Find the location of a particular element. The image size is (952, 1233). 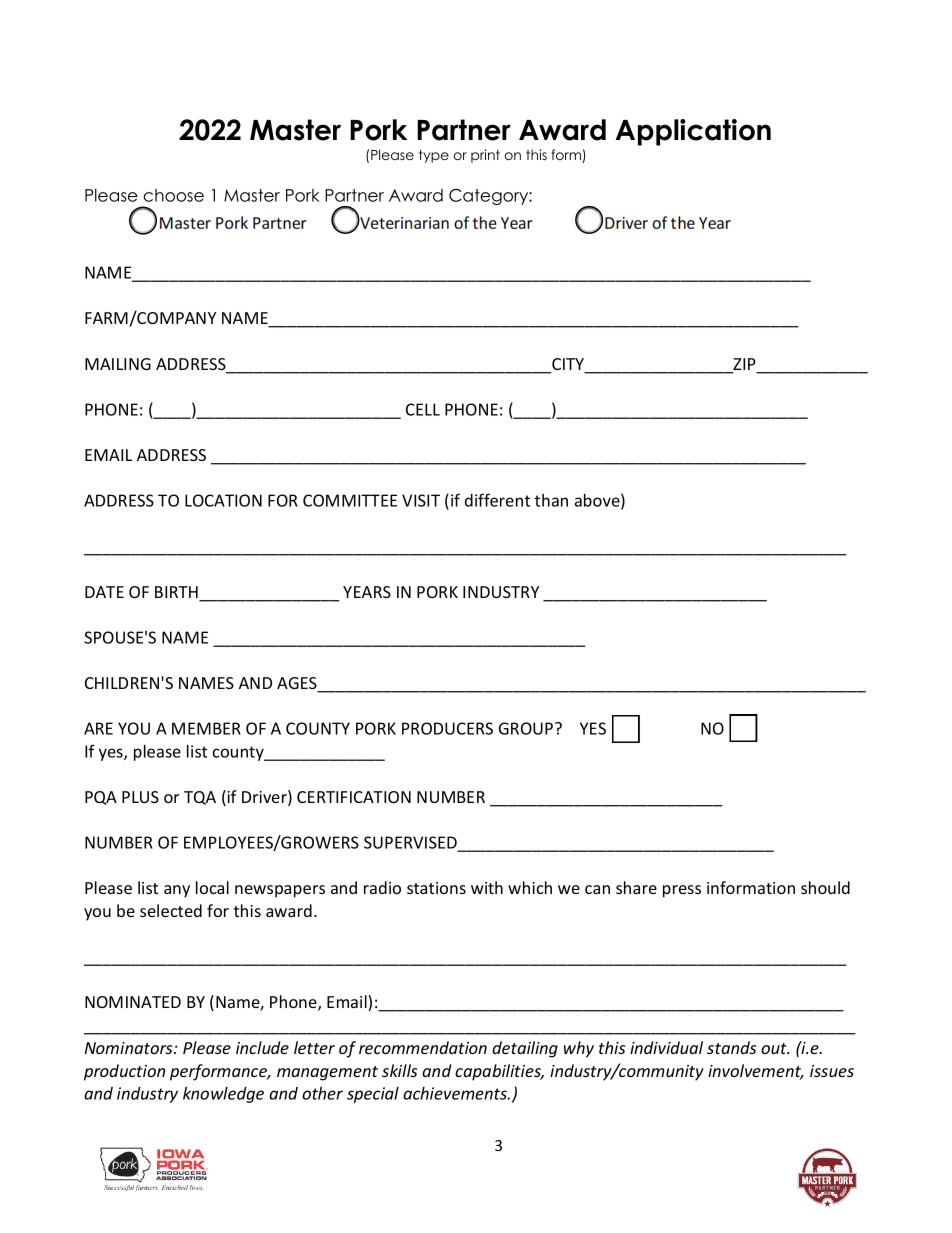

print is located at coordinates (485, 156).
